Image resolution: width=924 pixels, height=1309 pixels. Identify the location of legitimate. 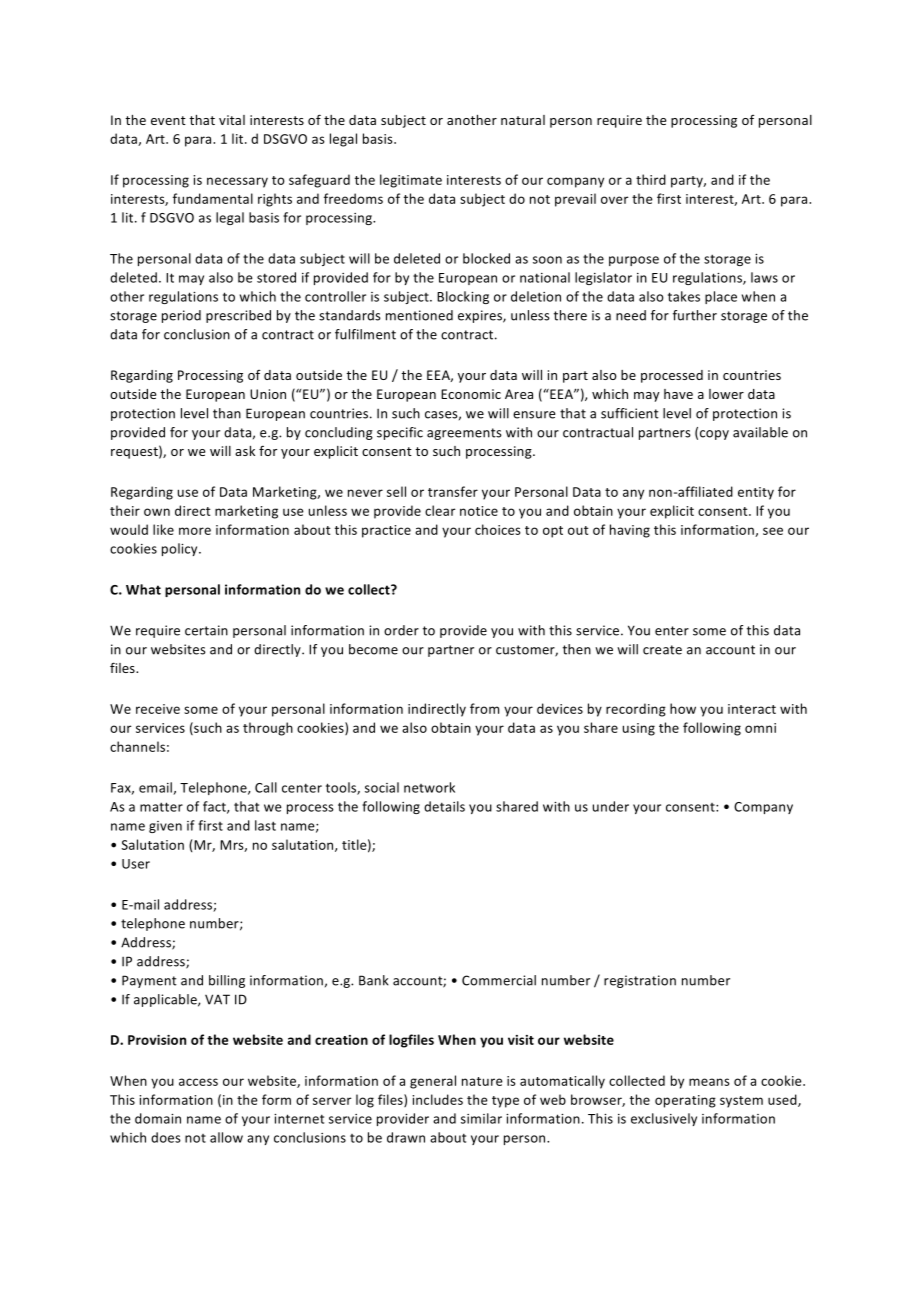
(411, 181).
